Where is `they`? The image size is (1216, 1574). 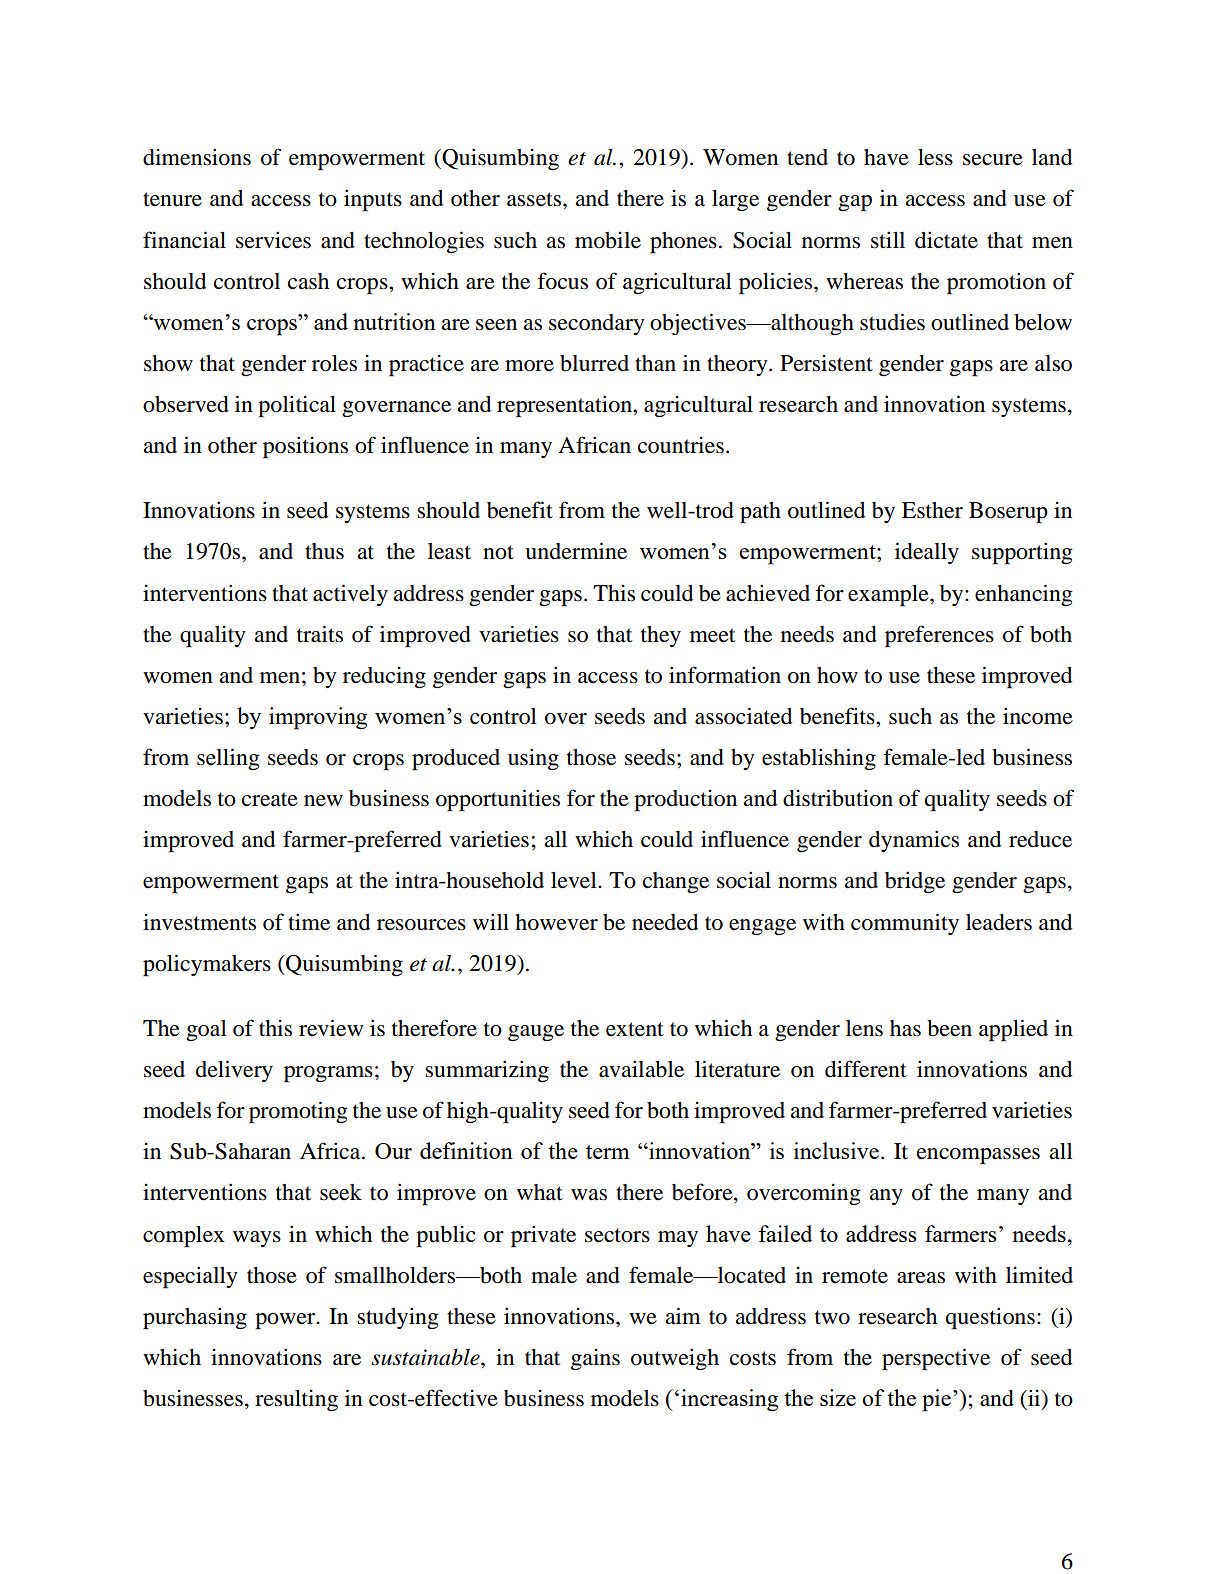 they is located at coordinates (661, 636).
